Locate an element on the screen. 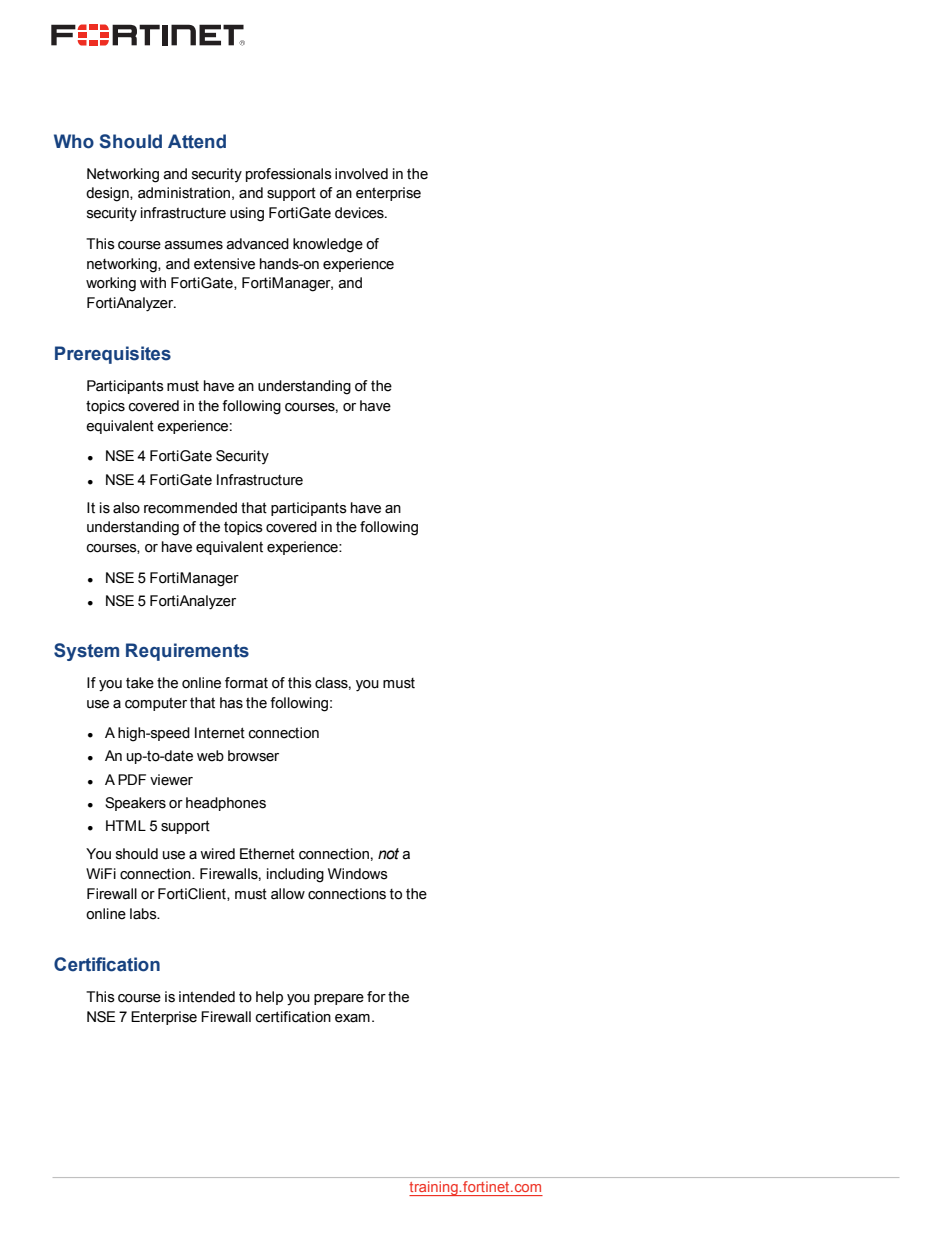 The height and width of the screenshot is (1233, 952). involved is located at coordinates (361, 174).
